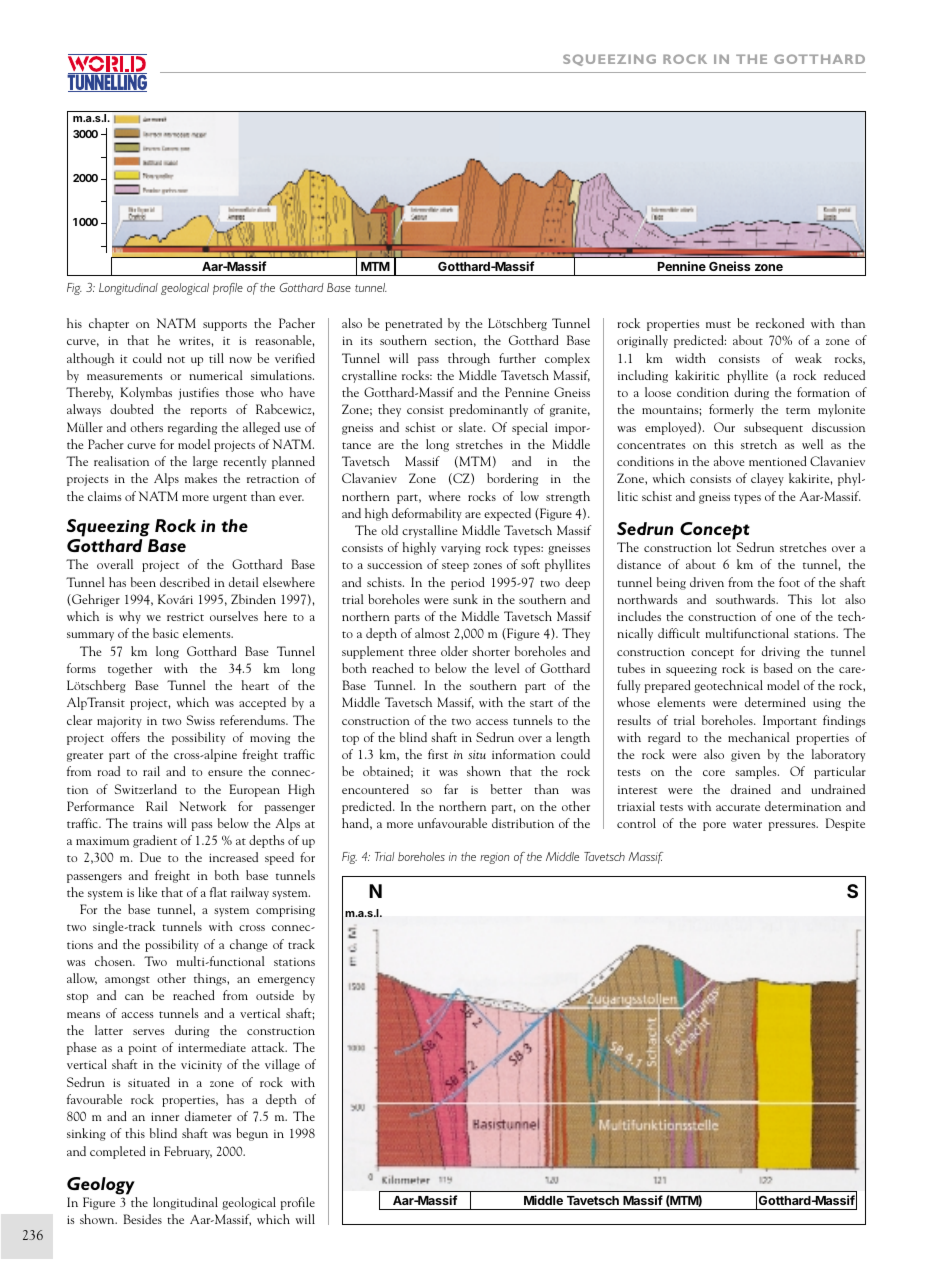 Image resolution: width=932 pixels, height=1288 pixels. What do you see at coordinates (166, 633) in the screenshot?
I see `basic` at bounding box center [166, 633].
